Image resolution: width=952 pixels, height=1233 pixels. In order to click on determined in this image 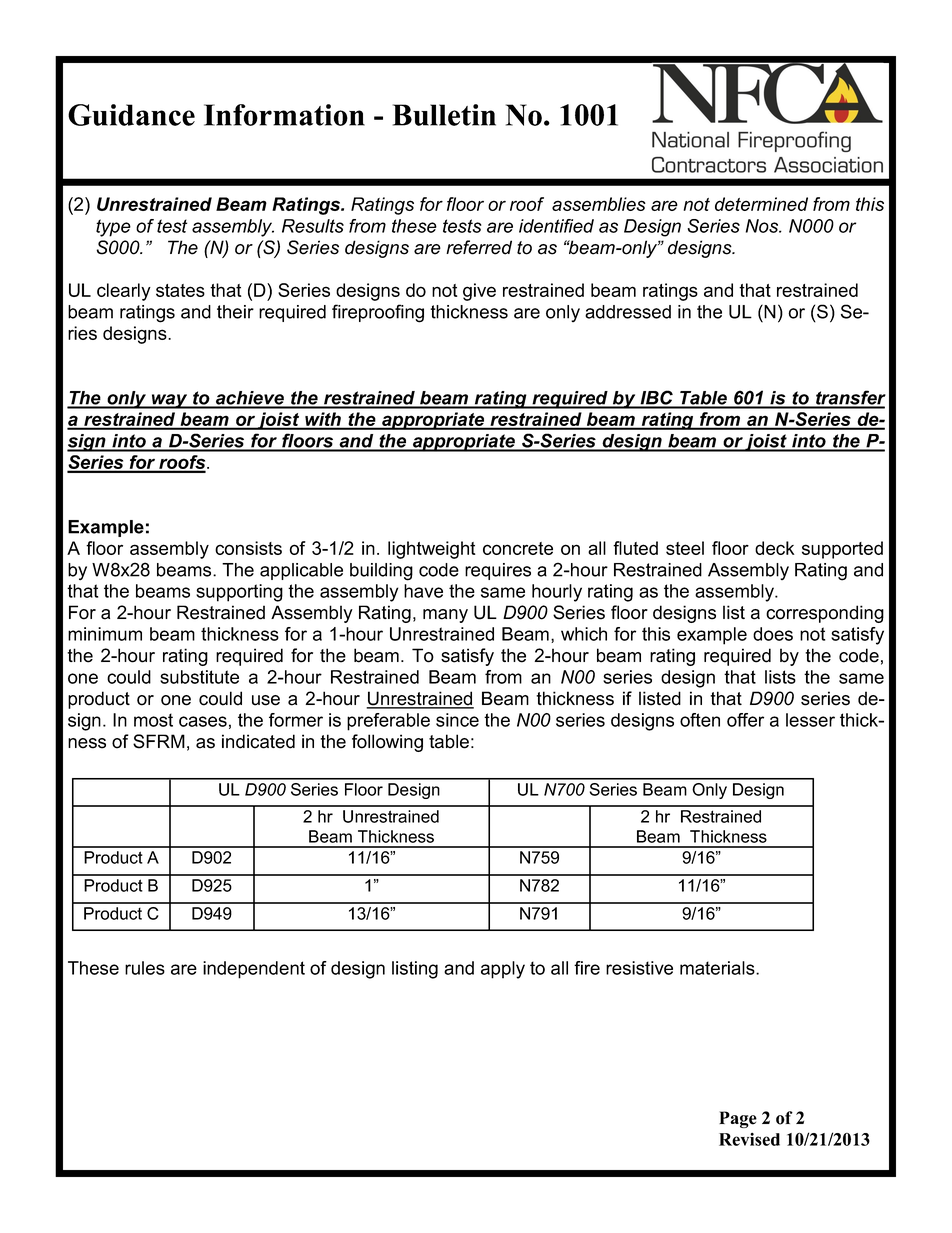, I will do `click(761, 204)`.
